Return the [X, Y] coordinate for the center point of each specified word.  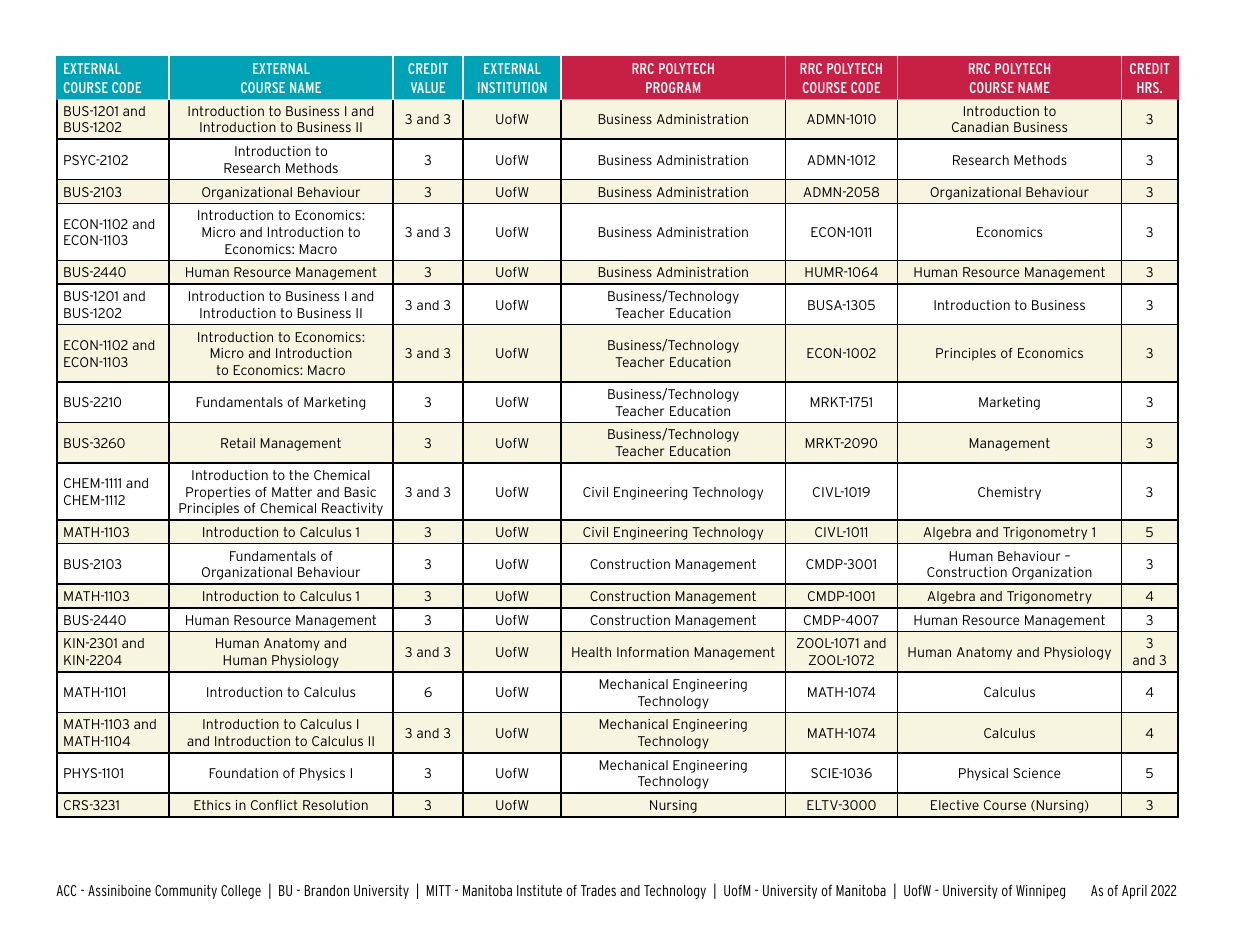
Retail [238, 443]
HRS [1149, 87]
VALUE [428, 87]
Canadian [980, 127]
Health [591, 652]
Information [653, 652]
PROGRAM [673, 87]
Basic [360, 492]
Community [186, 892]
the [299, 475]
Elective [955, 805]
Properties [218, 493]
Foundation [243, 773]
